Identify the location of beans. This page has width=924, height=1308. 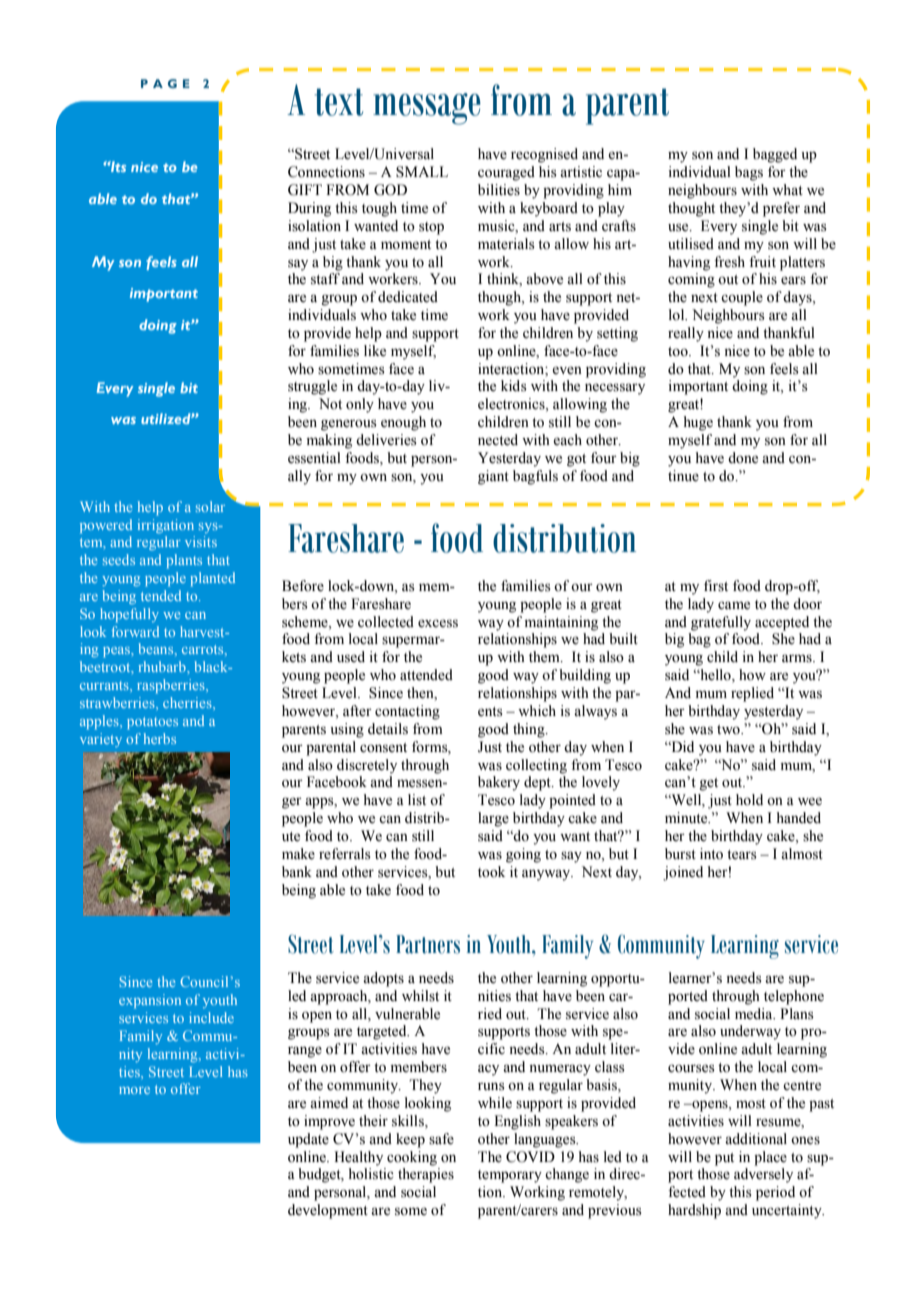
(157, 648).
